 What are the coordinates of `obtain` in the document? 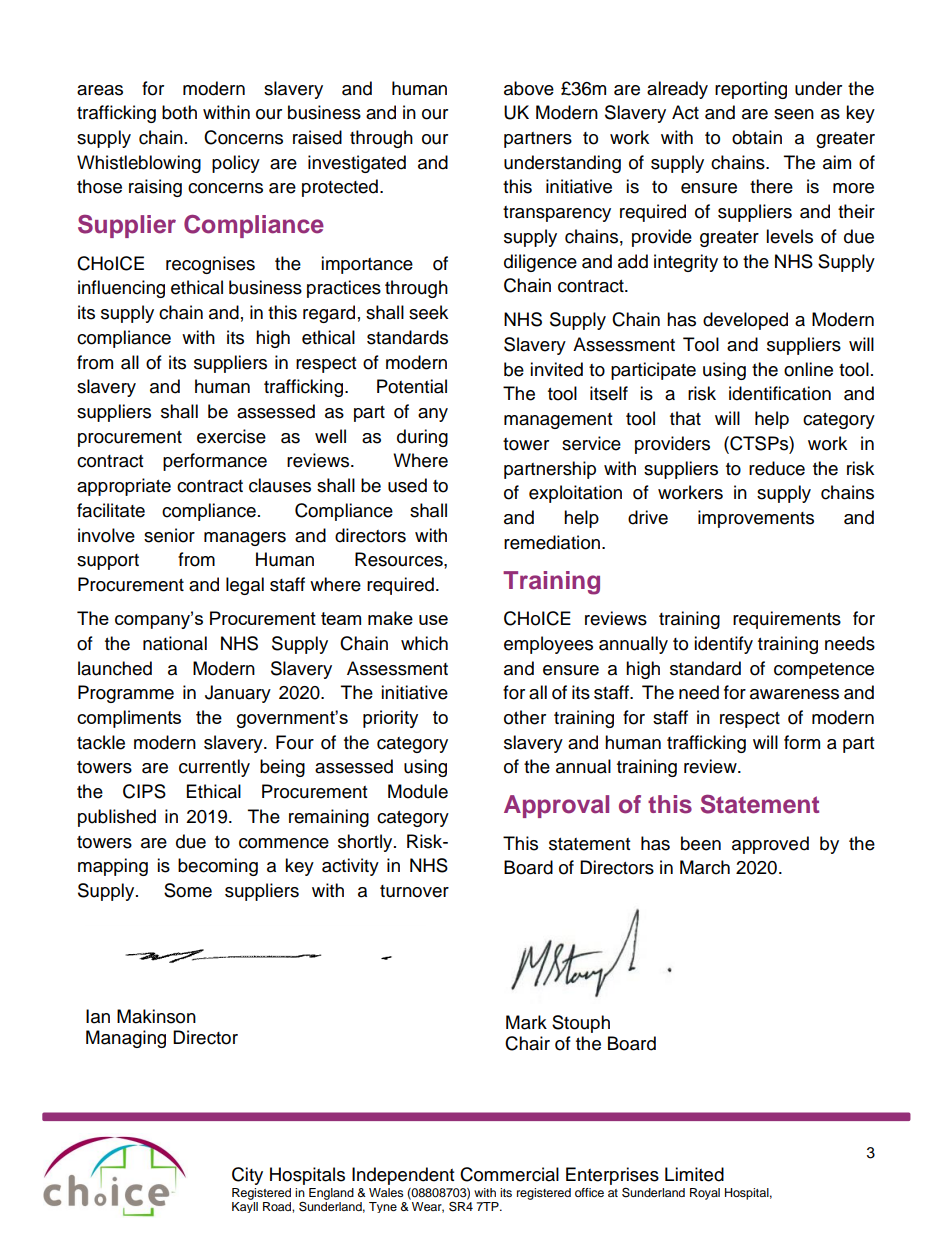 It's located at (757, 137).
